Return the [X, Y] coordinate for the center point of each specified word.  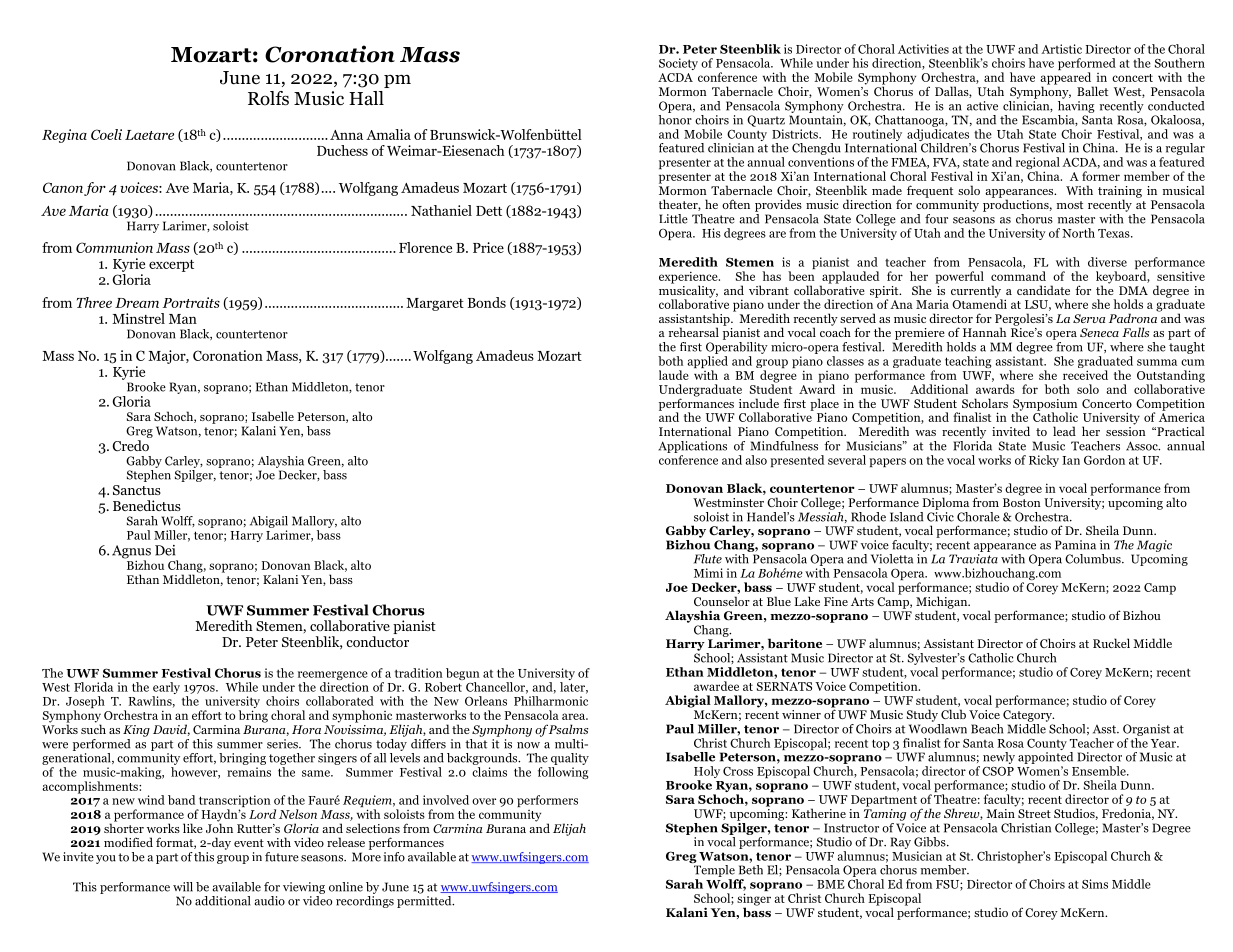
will [183, 887]
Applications [692, 447]
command [1018, 276]
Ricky [1044, 461]
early [166, 689]
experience [689, 278]
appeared [1066, 79]
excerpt [171, 266]
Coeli [106, 134]
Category [1028, 716]
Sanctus [137, 490]
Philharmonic [551, 701]
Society [678, 64]
